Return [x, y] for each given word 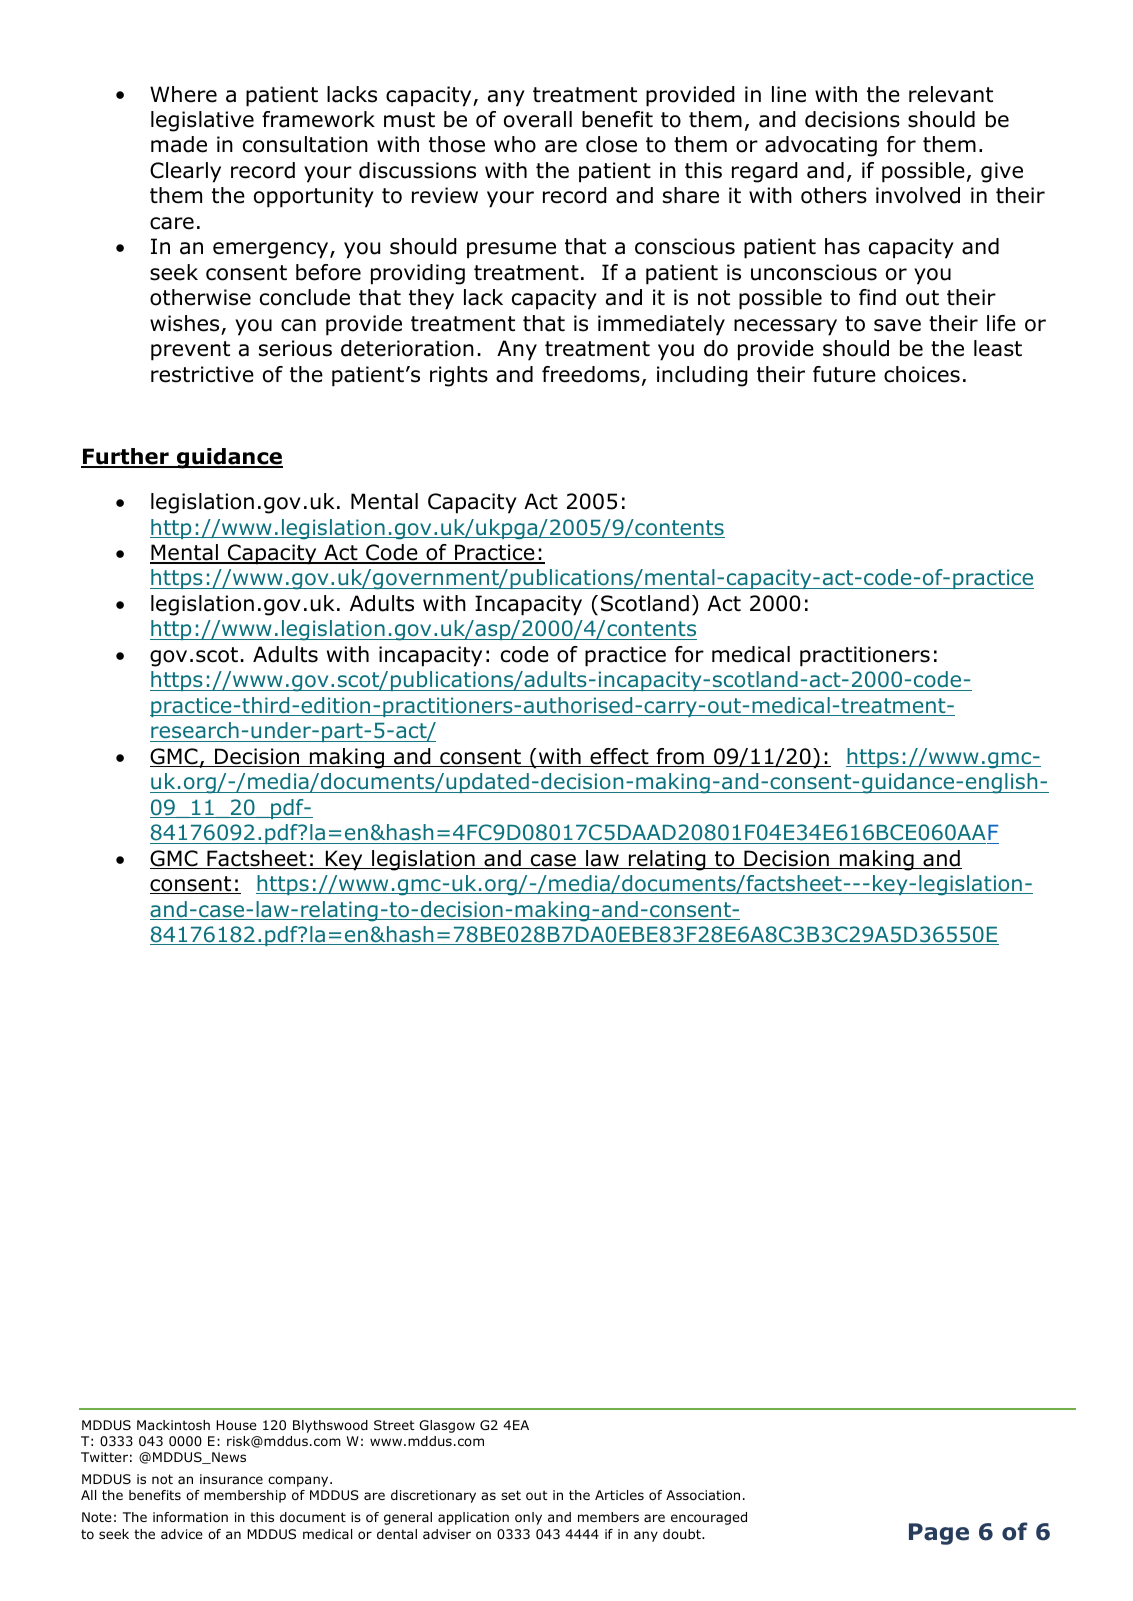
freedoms [591, 374]
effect [619, 757]
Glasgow [447, 1426]
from [680, 757]
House [236, 1425]
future [844, 374]
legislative [202, 121]
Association [703, 1495]
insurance [231, 1479]
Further [126, 457]
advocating [821, 146]
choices [922, 374]
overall [538, 119]
